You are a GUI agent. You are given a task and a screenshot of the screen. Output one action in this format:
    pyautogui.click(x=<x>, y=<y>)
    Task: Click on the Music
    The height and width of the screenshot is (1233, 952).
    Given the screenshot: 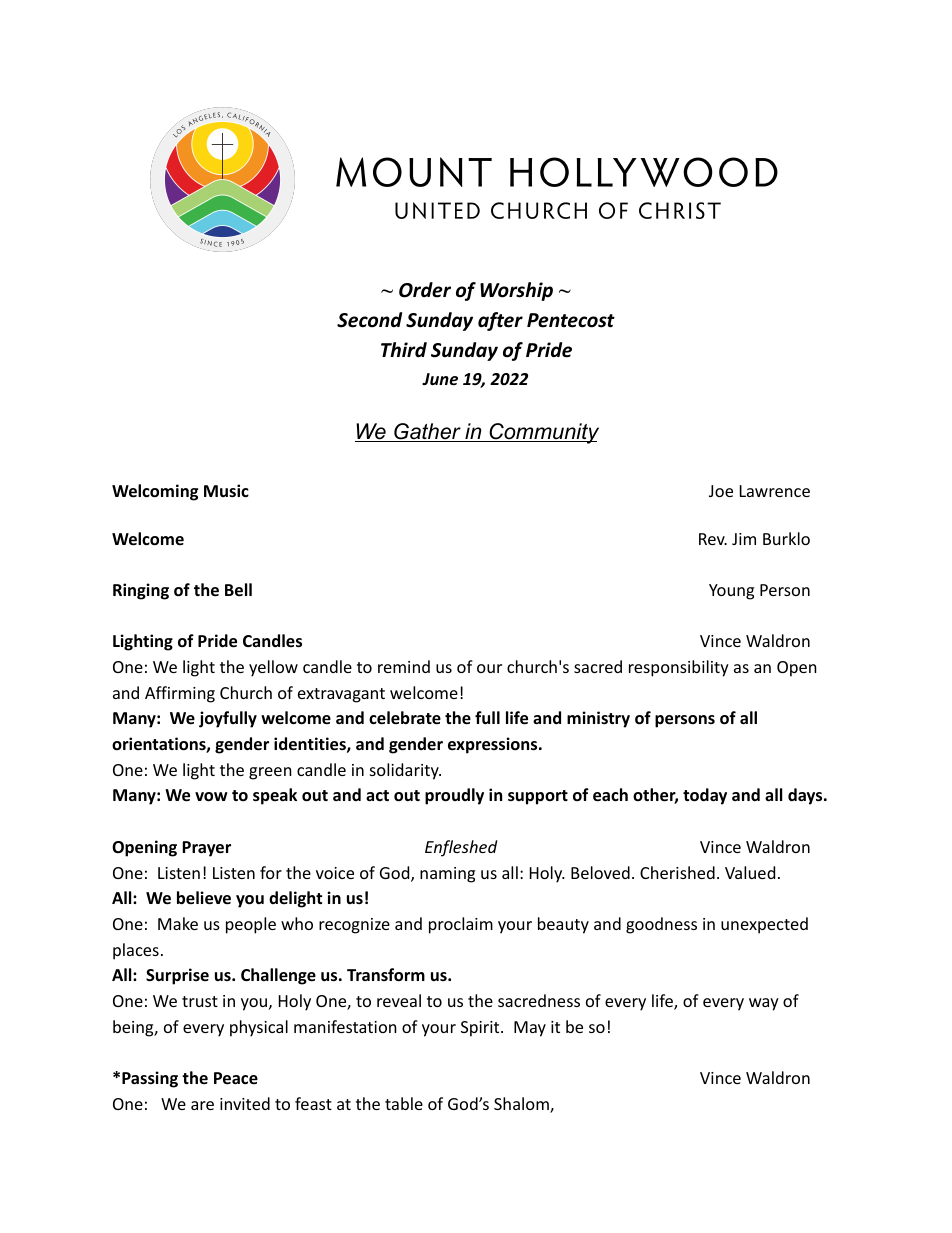 What is the action you would take?
    pyautogui.click(x=226, y=490)
